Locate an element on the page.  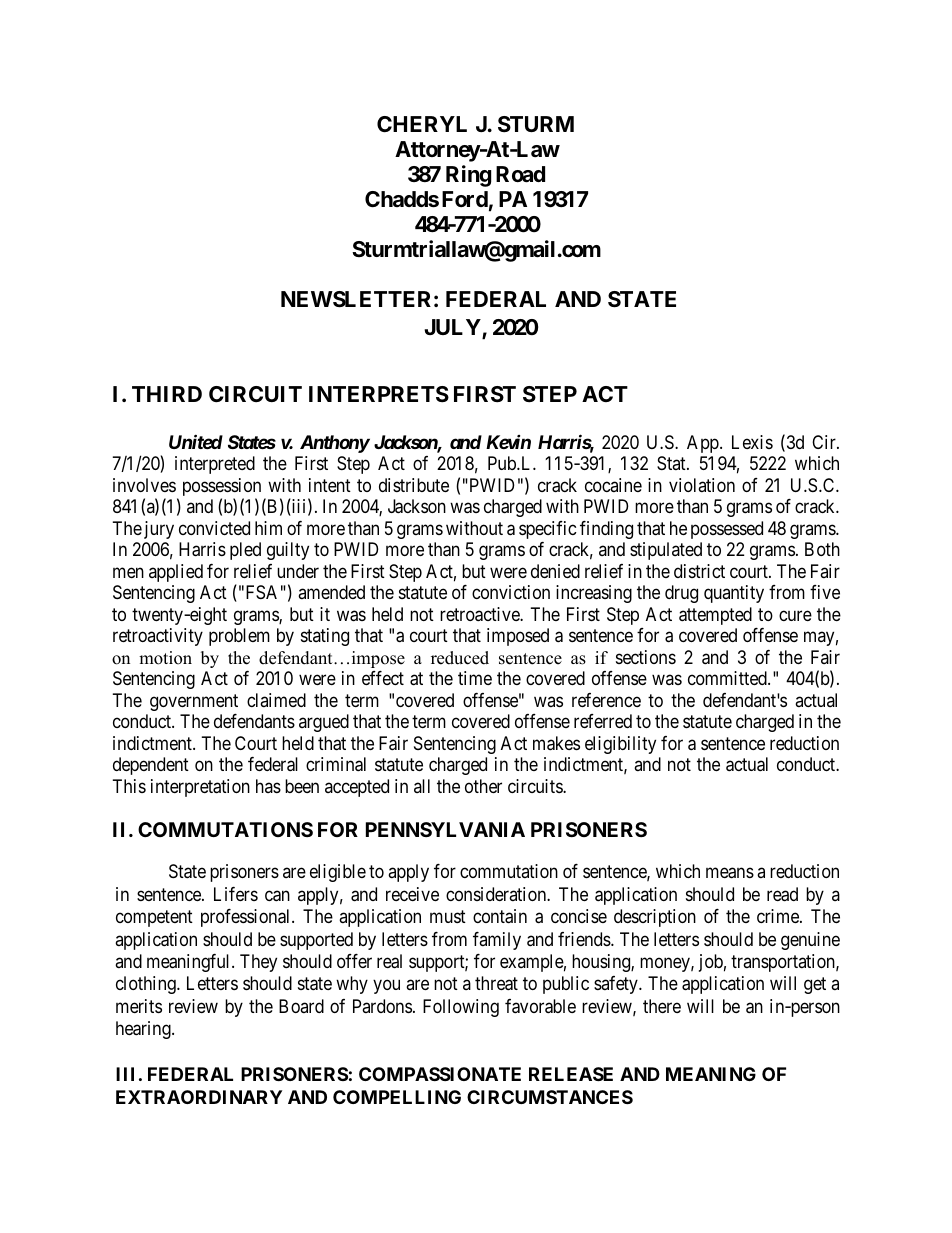
JULY is located at coordinates (453, 328).
